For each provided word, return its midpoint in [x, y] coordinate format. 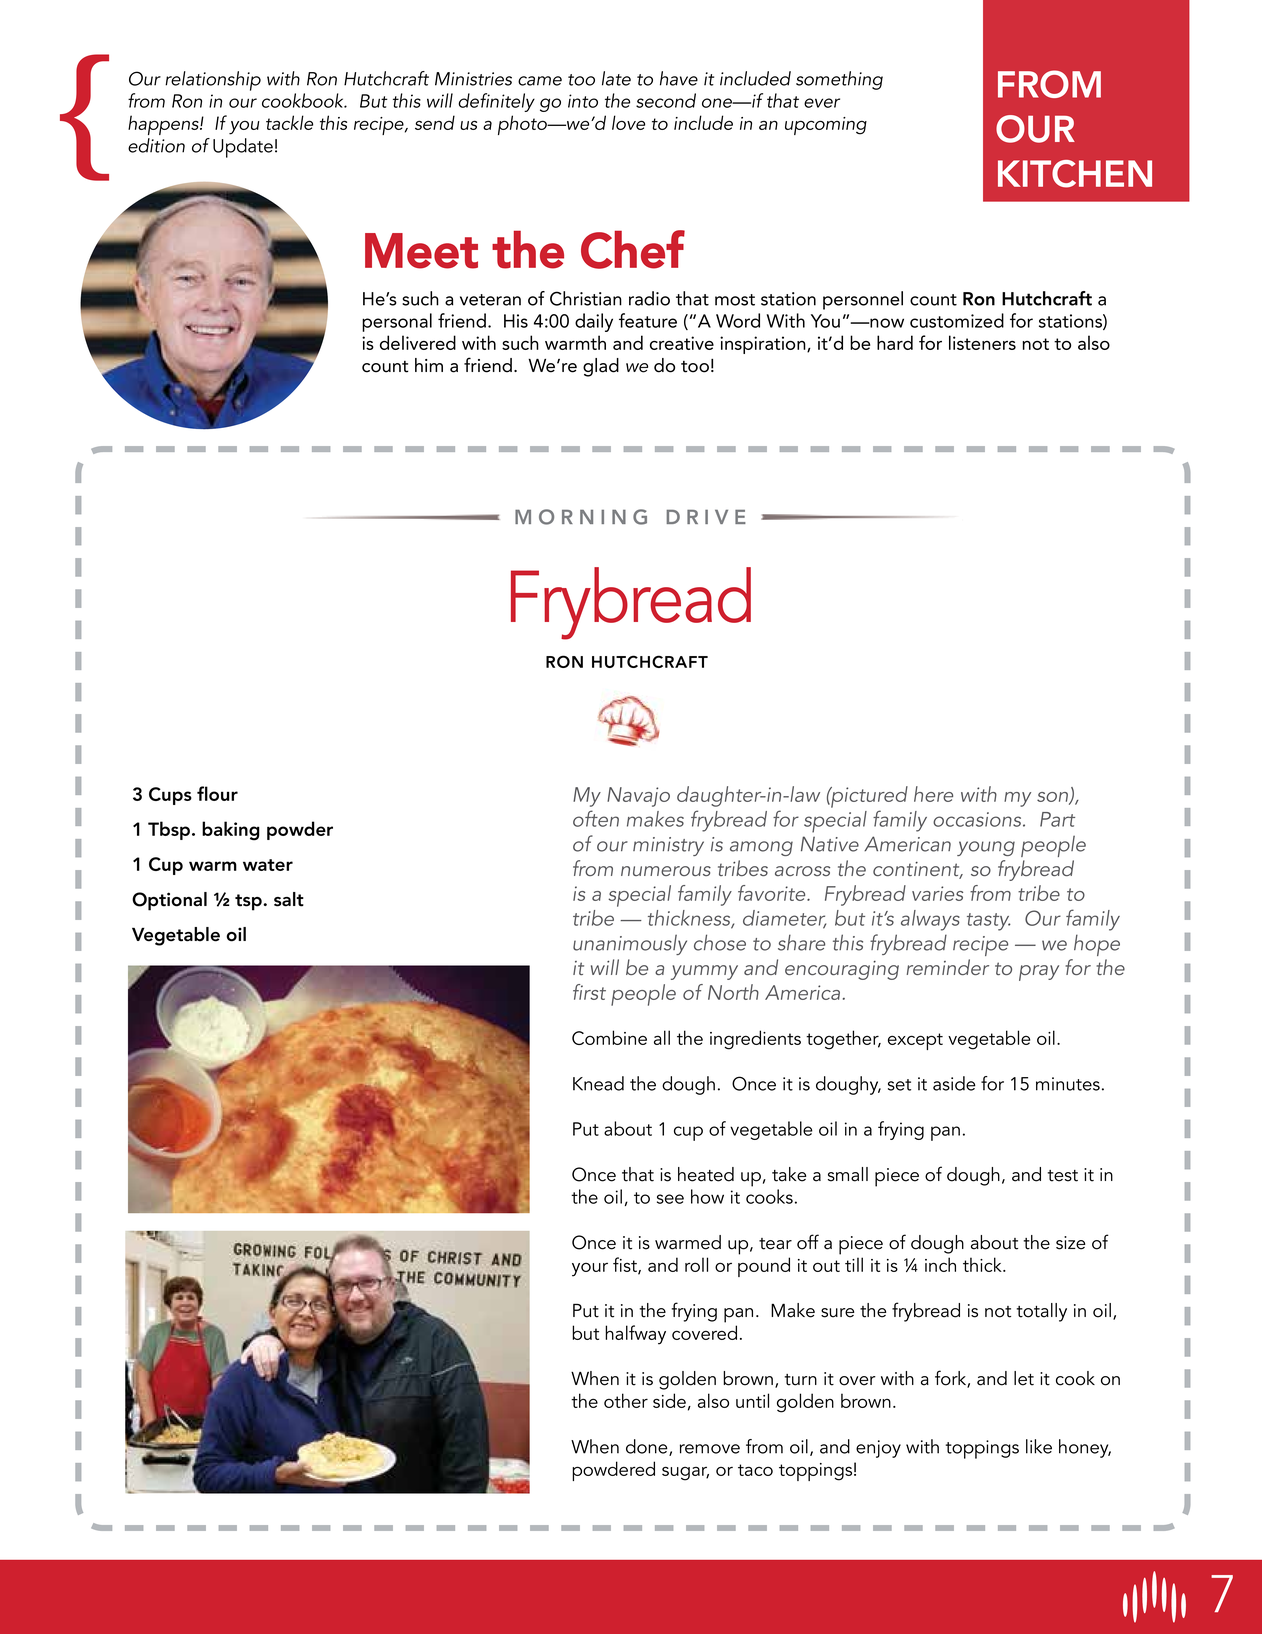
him [429, 365]
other [626, 1400]
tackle [289, 122]
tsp [249, 902]
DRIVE [706, 516]
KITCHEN [1075, 174]
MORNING [581, 517]
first [589, 992]
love [628, 122]
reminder [948, 967]
